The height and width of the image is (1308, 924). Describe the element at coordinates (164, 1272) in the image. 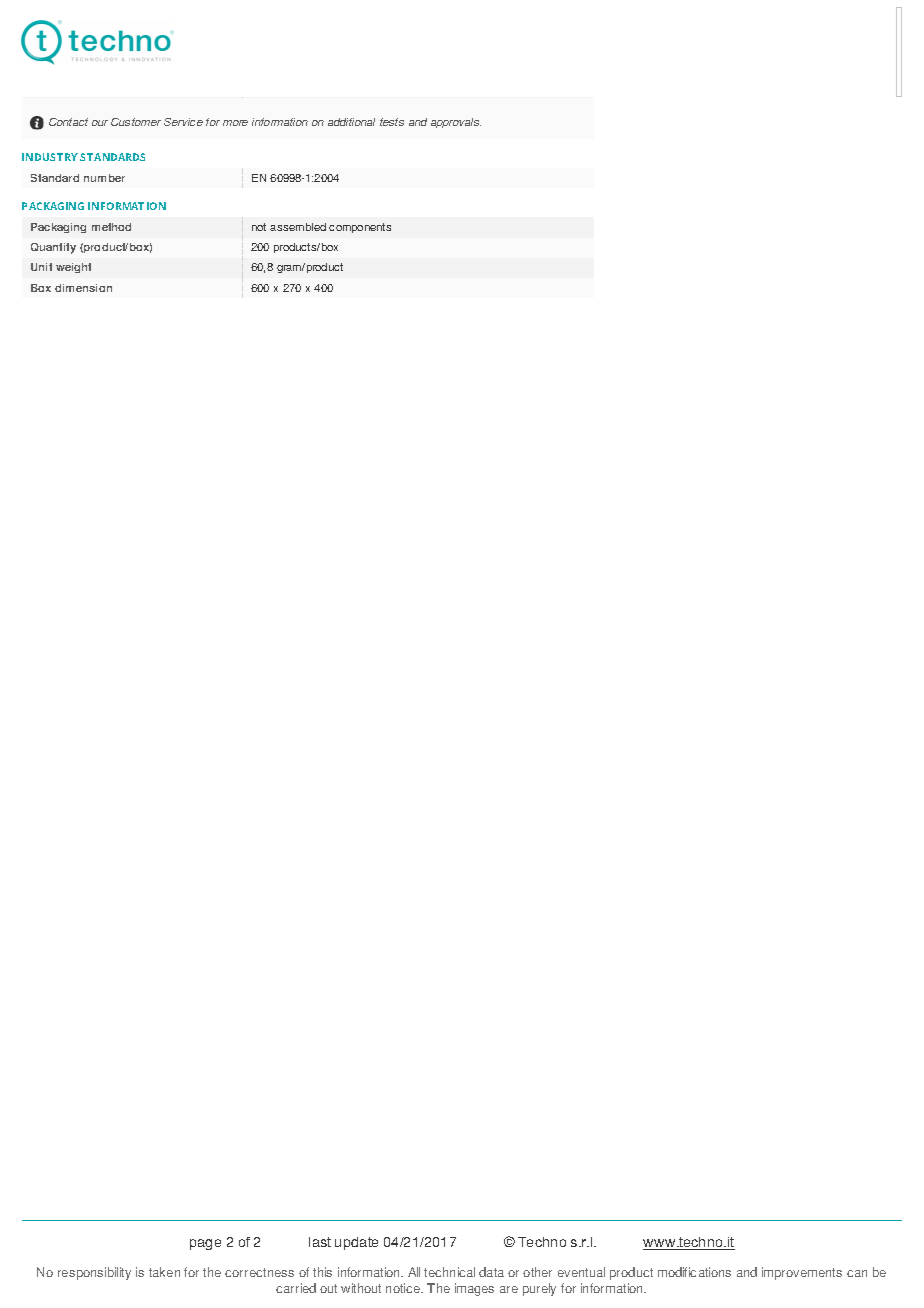

I see `taken` at that location.
